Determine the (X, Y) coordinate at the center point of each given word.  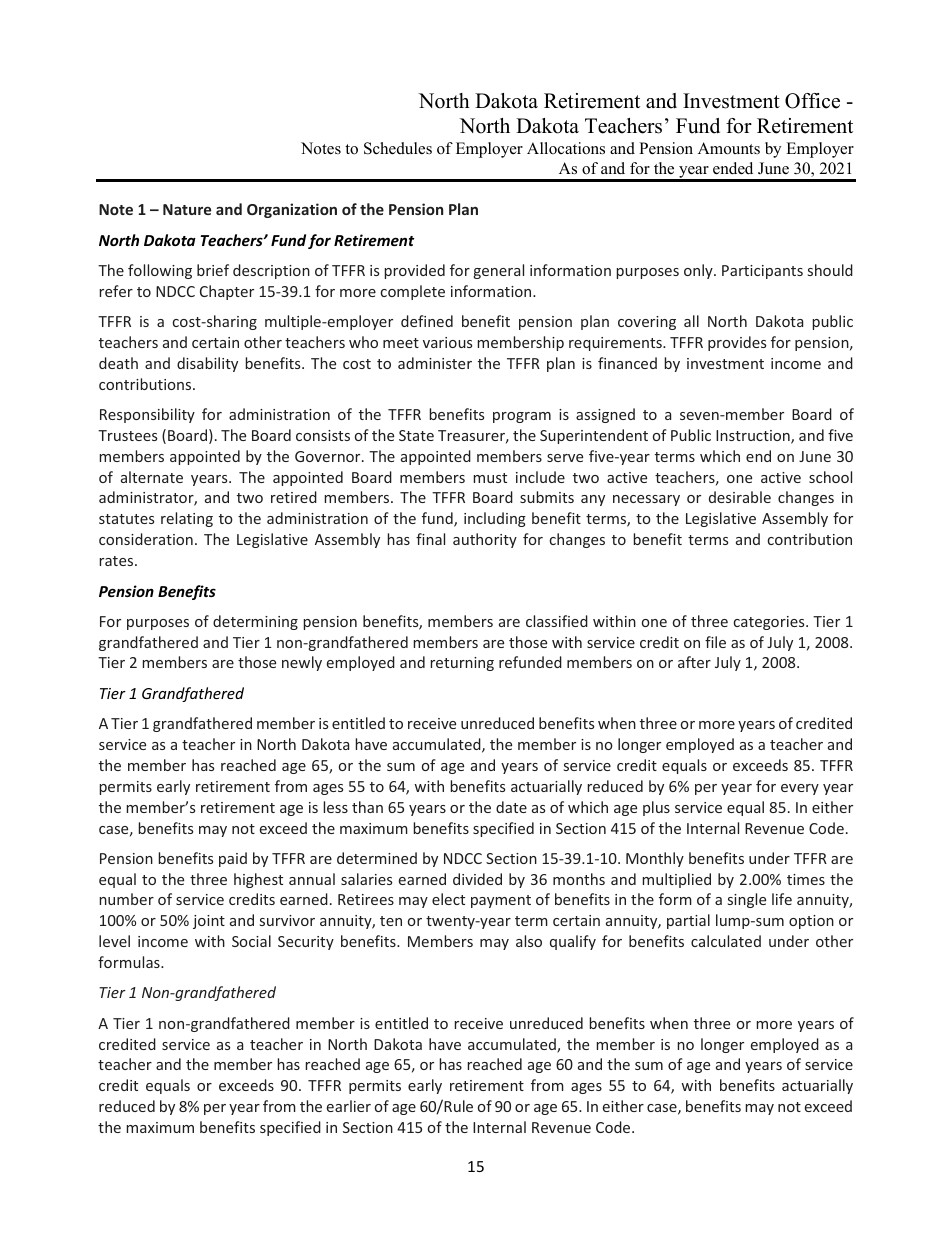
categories (770, 623)
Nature (187, 209)
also (529, 941)
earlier (349, 1106)
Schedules (398, 148)
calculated (726, 941)
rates (117, 561)
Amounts (729, 148)
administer (435, 363)
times (806, 879)
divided (477, 879)
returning (462, 664)
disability (207, 364)
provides (737, 343)
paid (233, 859)
